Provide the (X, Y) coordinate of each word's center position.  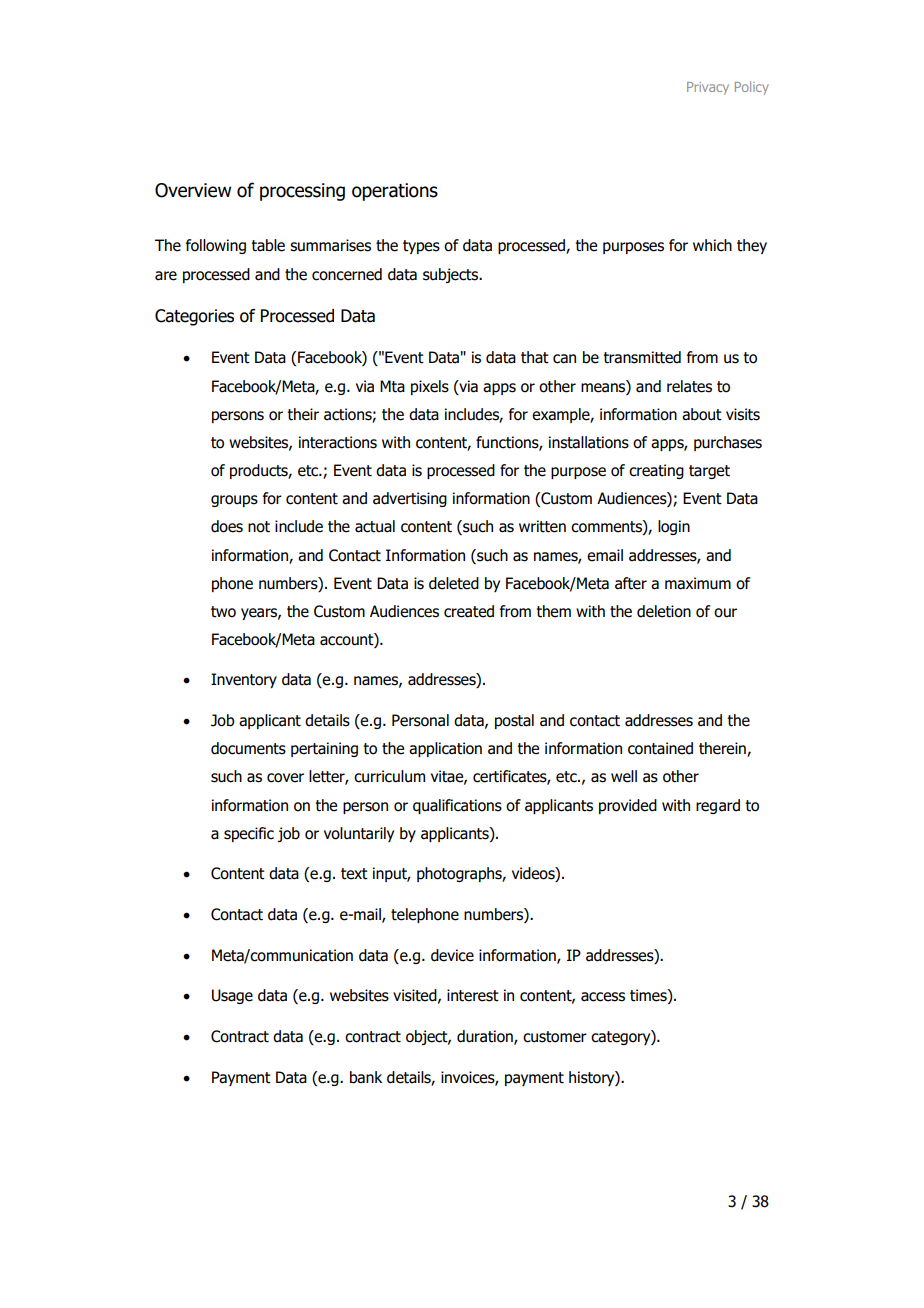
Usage (232, 996)
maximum (698, 583)
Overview (193, 190)
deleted (454, 583)
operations (395, 192)
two (223, 612)
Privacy (708, 88)
